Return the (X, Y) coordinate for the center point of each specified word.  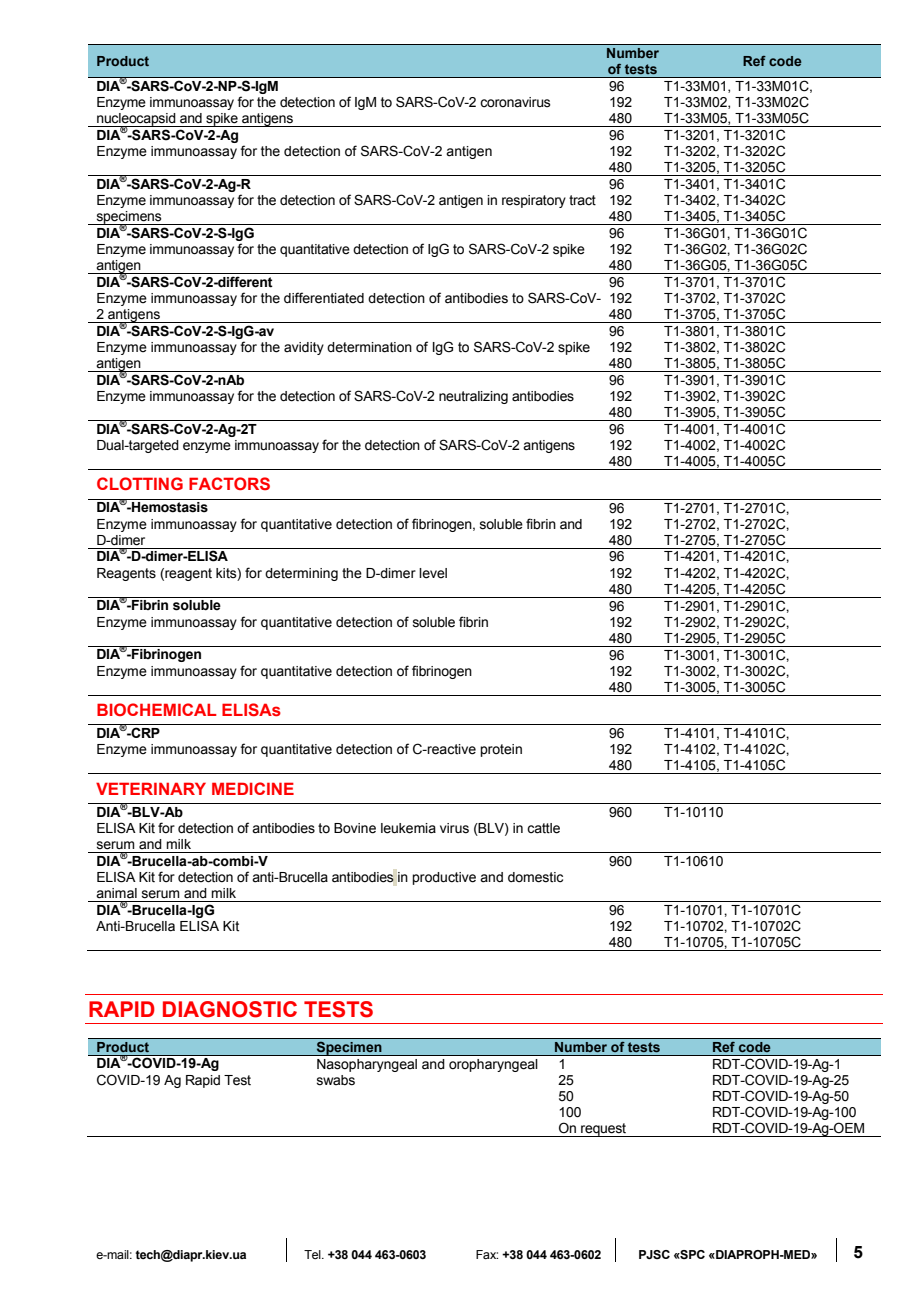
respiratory (534, 201)
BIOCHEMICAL (157, 709)
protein (501, 750)
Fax (487, 1254)
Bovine (355, 828)
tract (582, 200)
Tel (313, 1254)
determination (369, 347)
